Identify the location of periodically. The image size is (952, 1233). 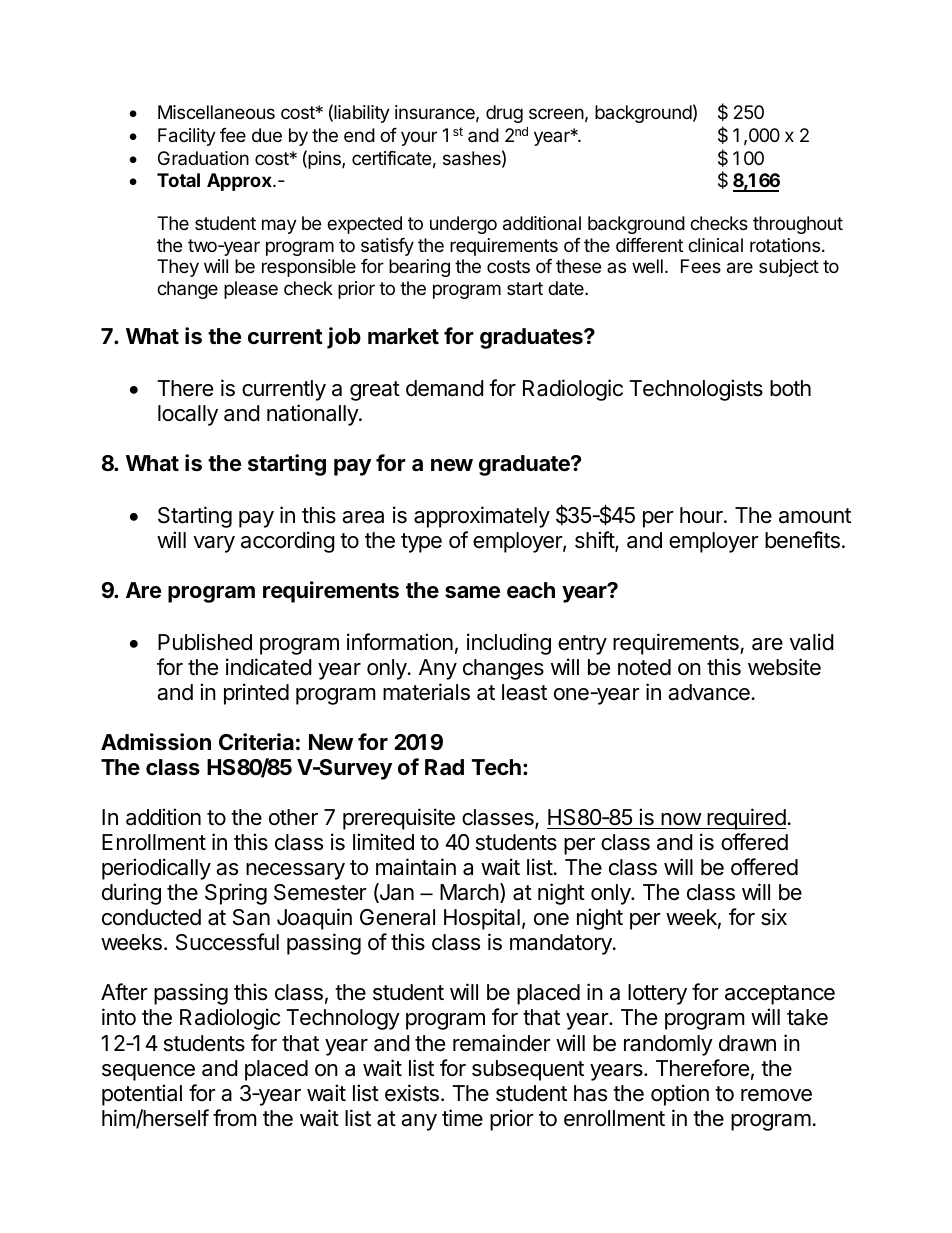
(156, 869).
